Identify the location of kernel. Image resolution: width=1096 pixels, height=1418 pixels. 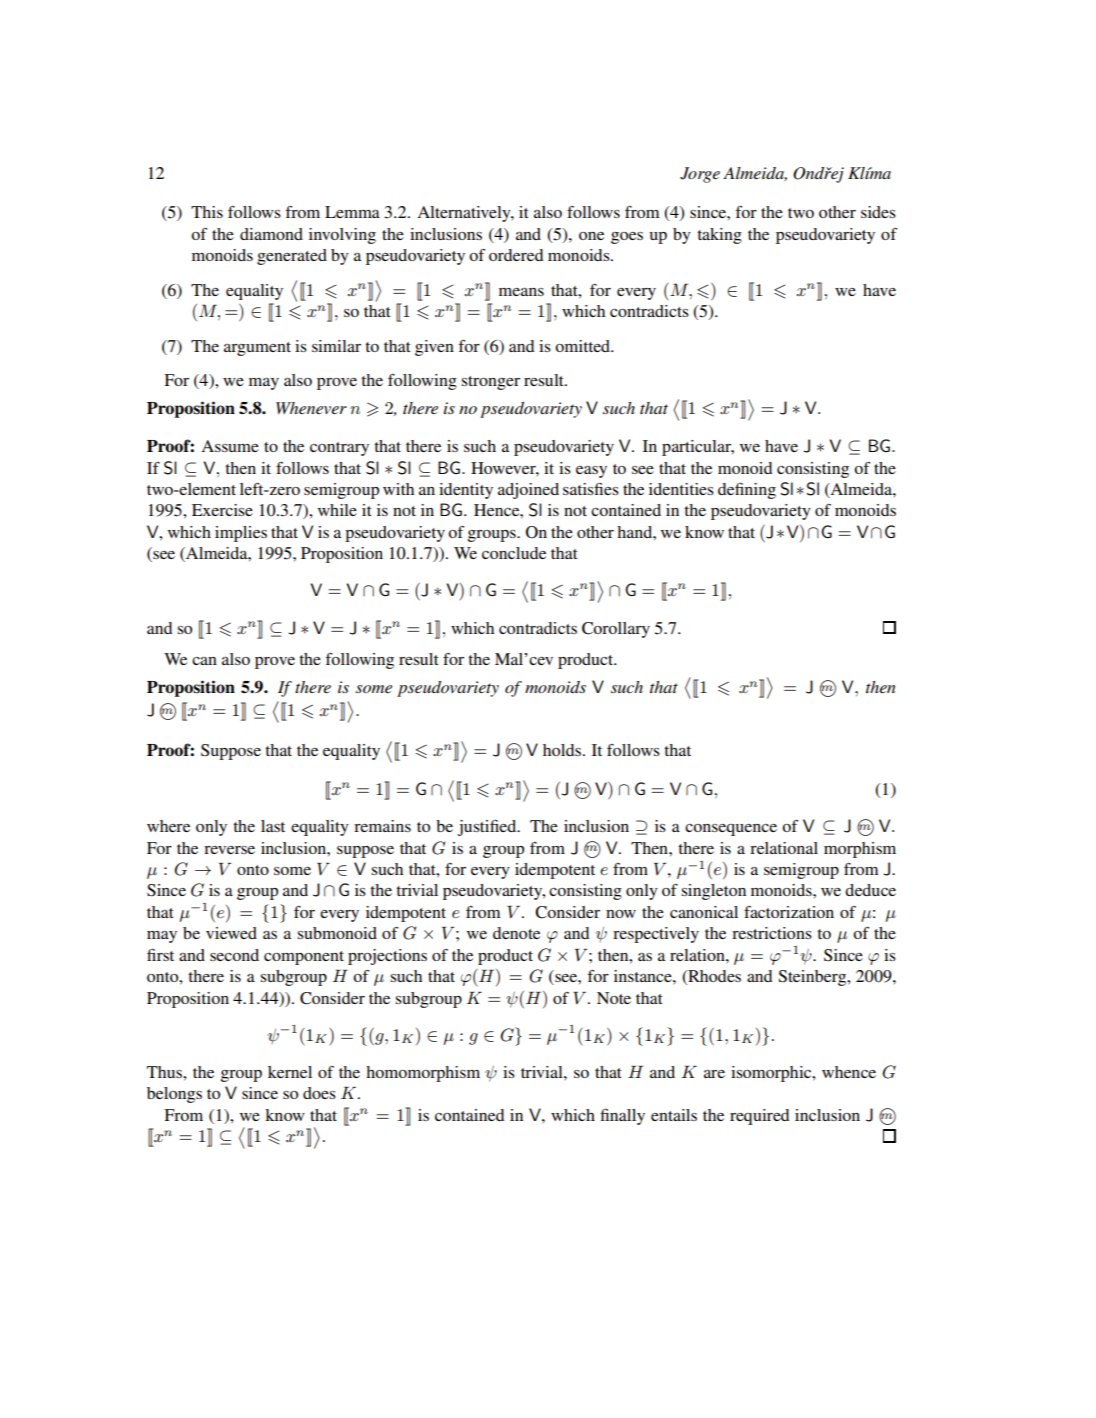
(290, 1072).
